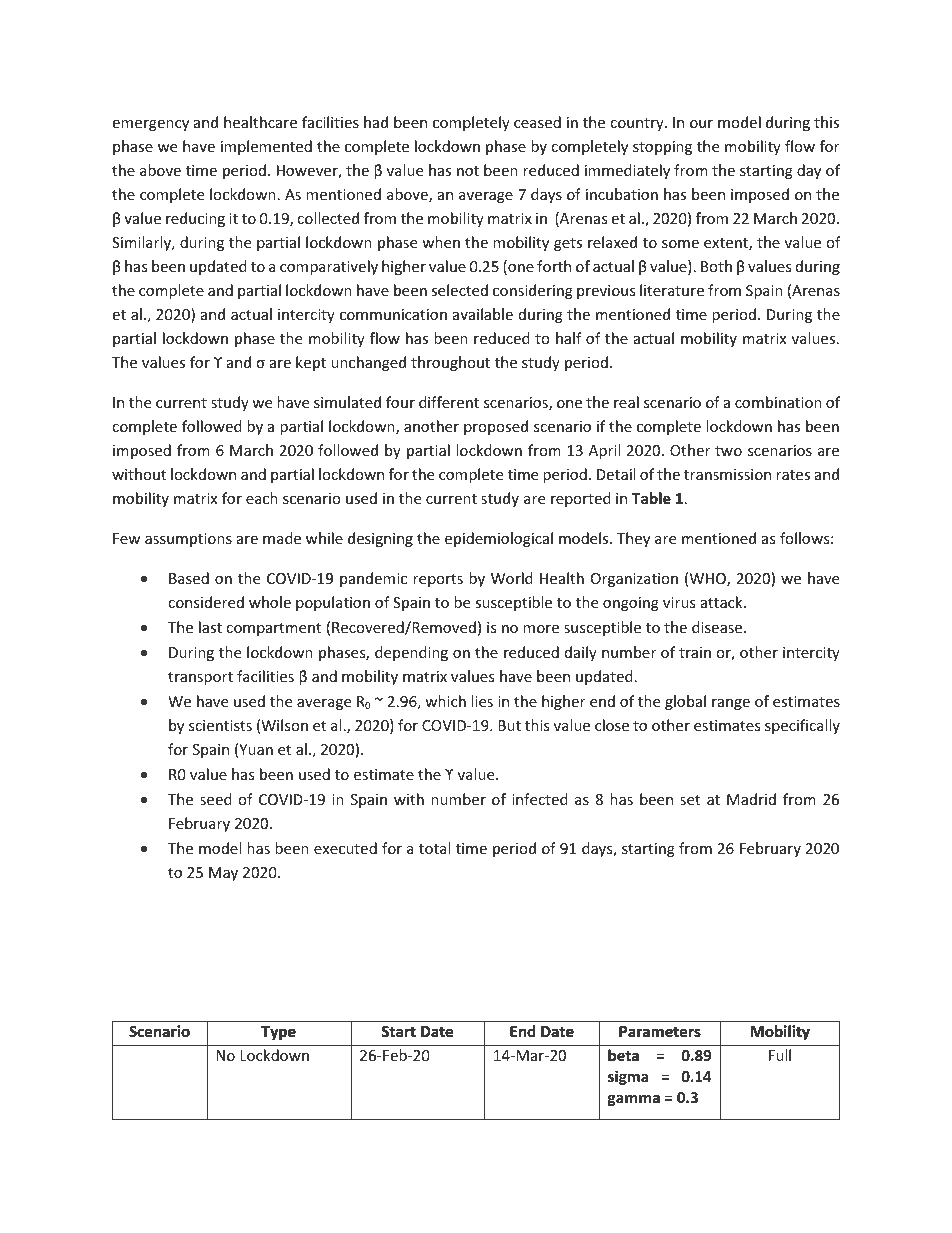  What do you see at coordinates (728, 451) in the screenshot?
I see `two` at bounding box center [728, 451].
